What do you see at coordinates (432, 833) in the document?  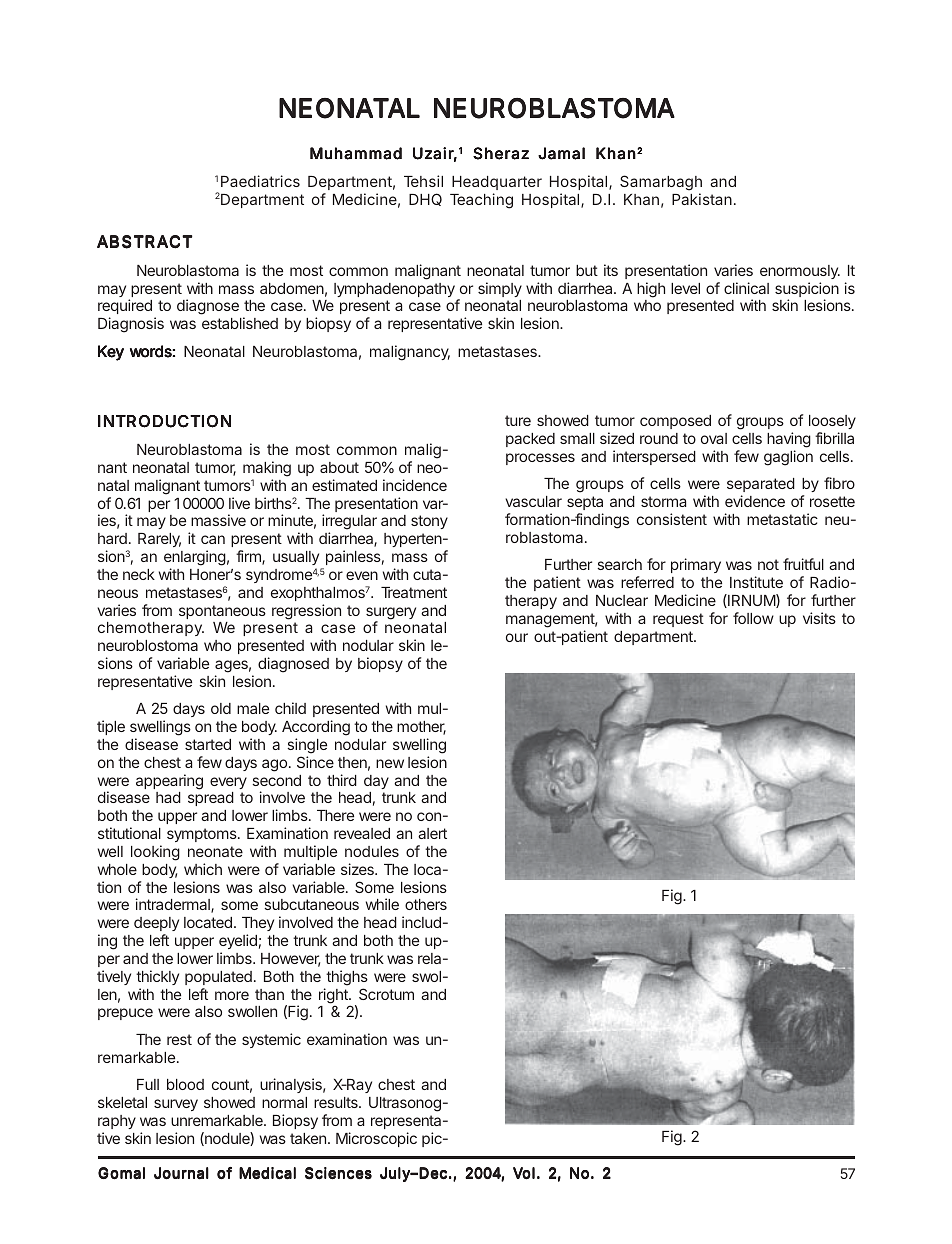 I see `alert` at bounding box center [432, 833].
